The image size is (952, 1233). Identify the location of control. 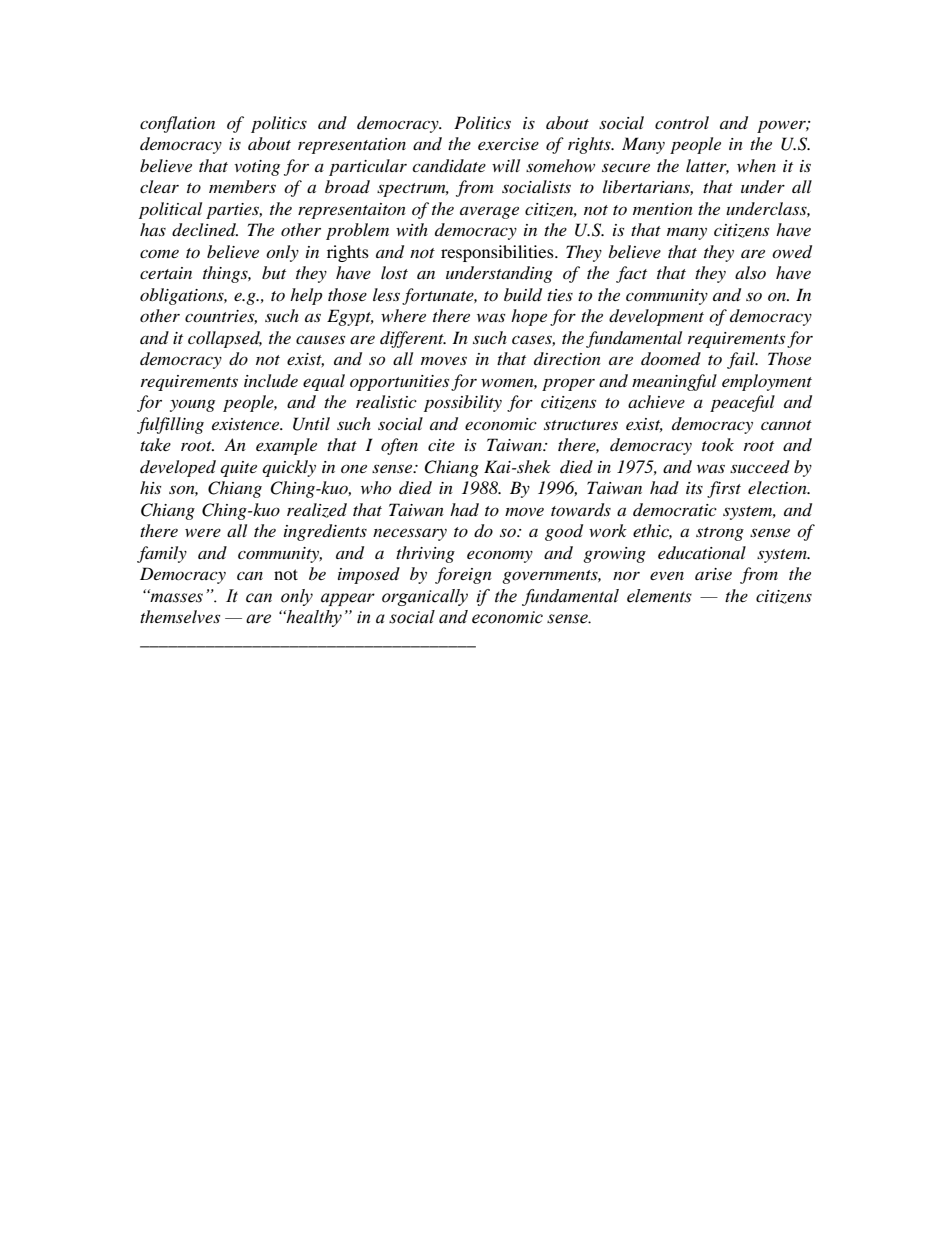
(682, 122).
